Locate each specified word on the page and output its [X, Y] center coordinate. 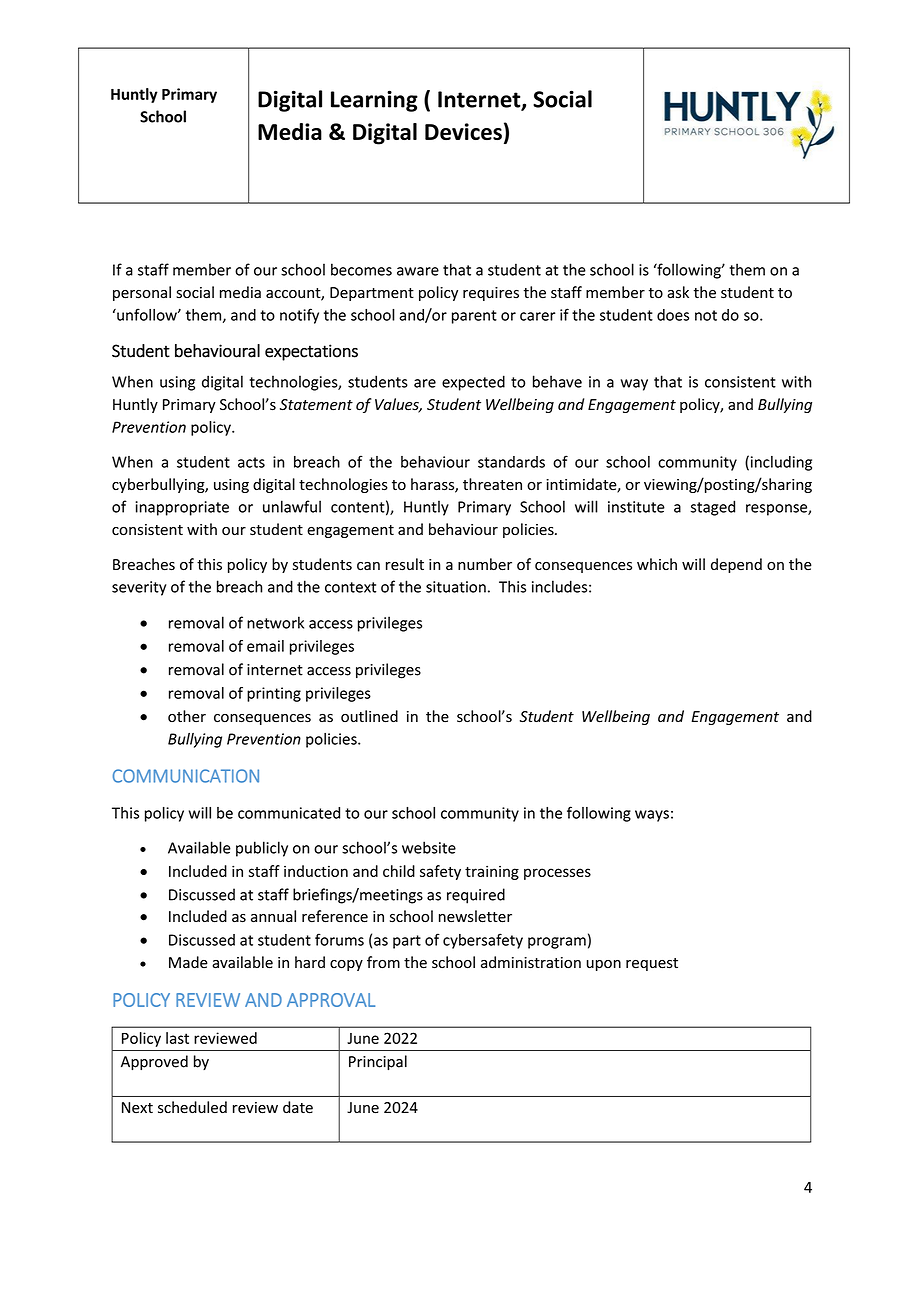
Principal [378, 1062]
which [657, 564]
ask [678, 292]
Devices [463, 131]
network [275, 622]
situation [456, 587]
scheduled [192, 1107]
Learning [374, 101]
